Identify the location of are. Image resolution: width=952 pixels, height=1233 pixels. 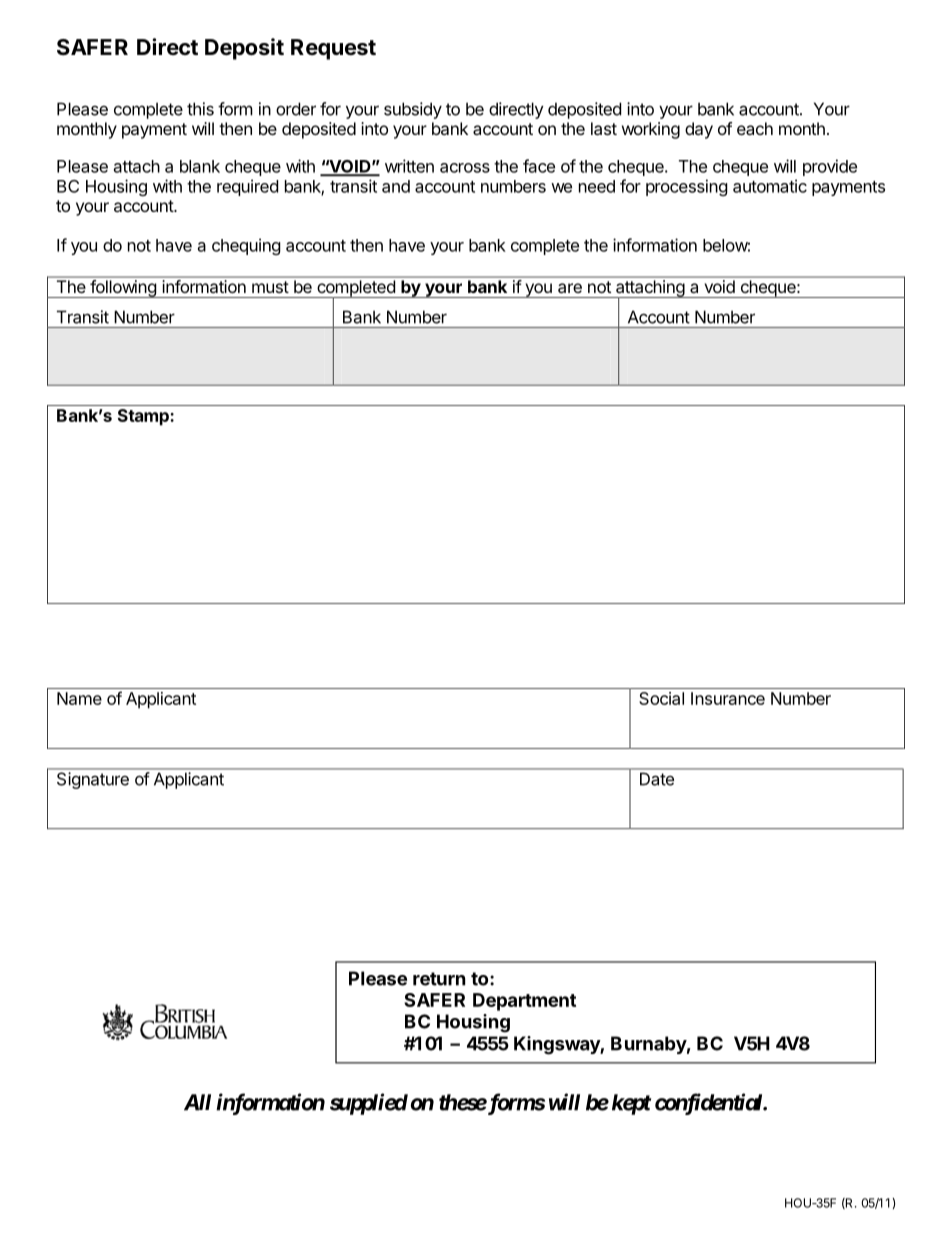
(570, 288).
